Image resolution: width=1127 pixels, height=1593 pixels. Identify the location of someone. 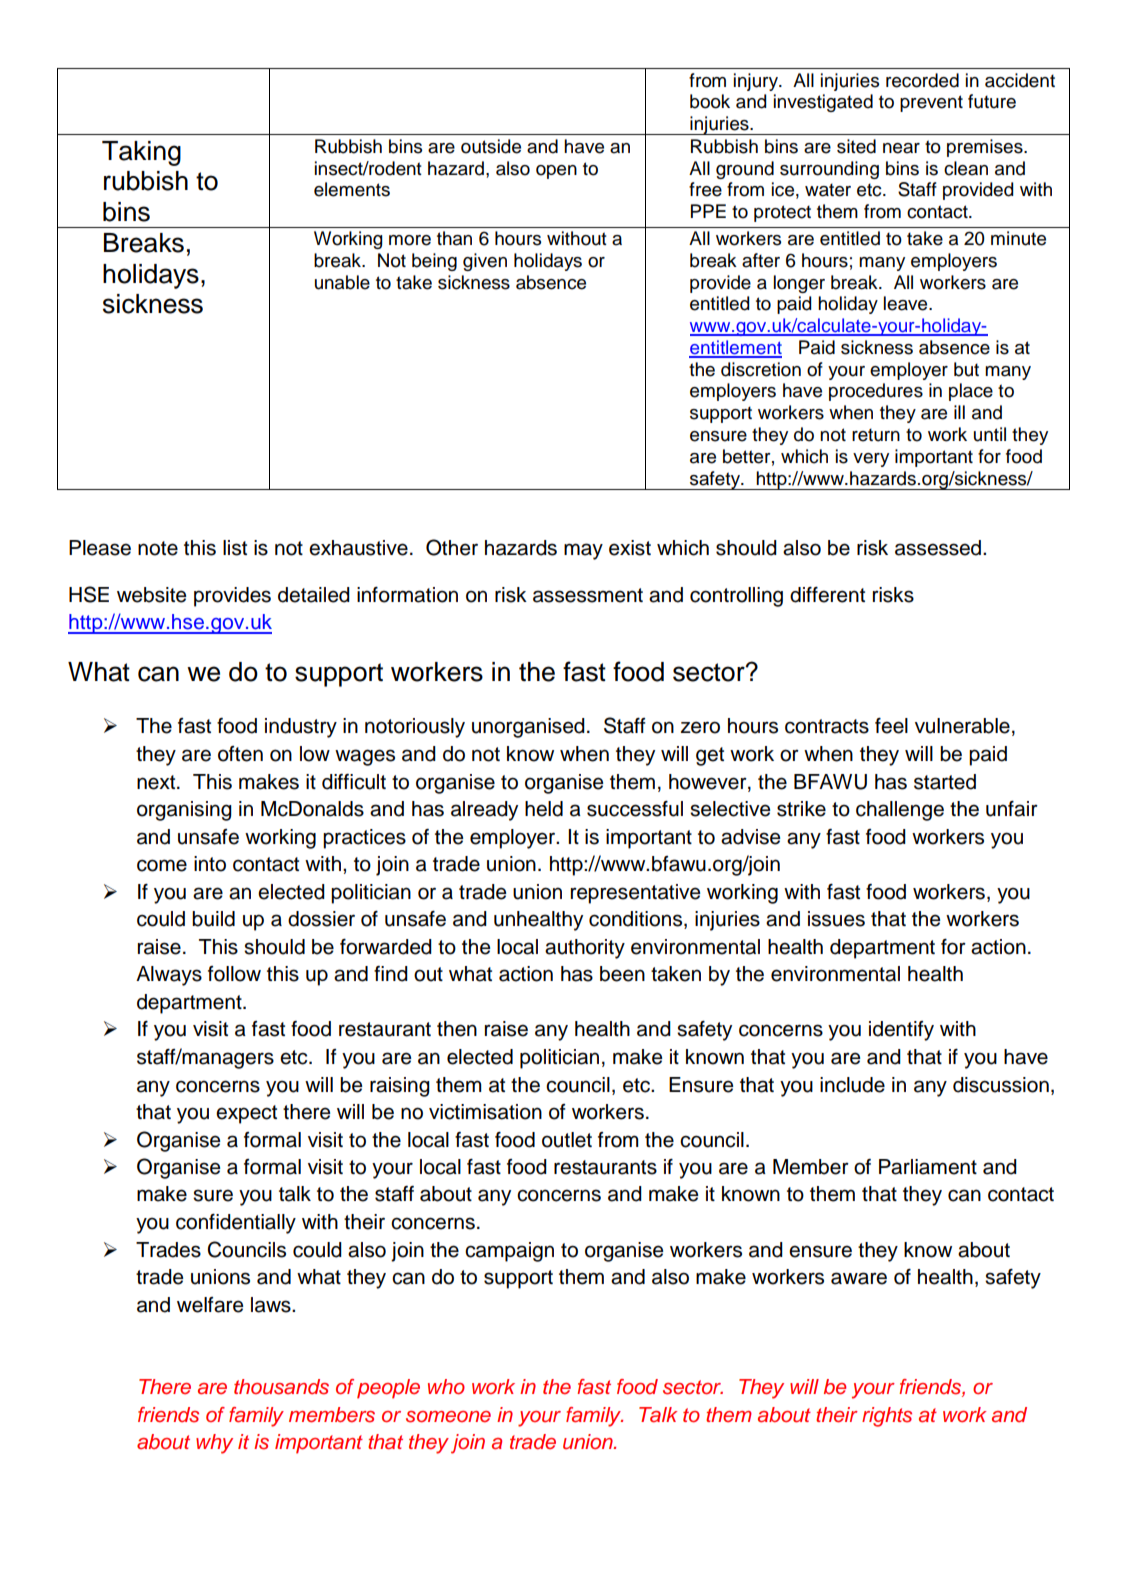
(448, 1417).
